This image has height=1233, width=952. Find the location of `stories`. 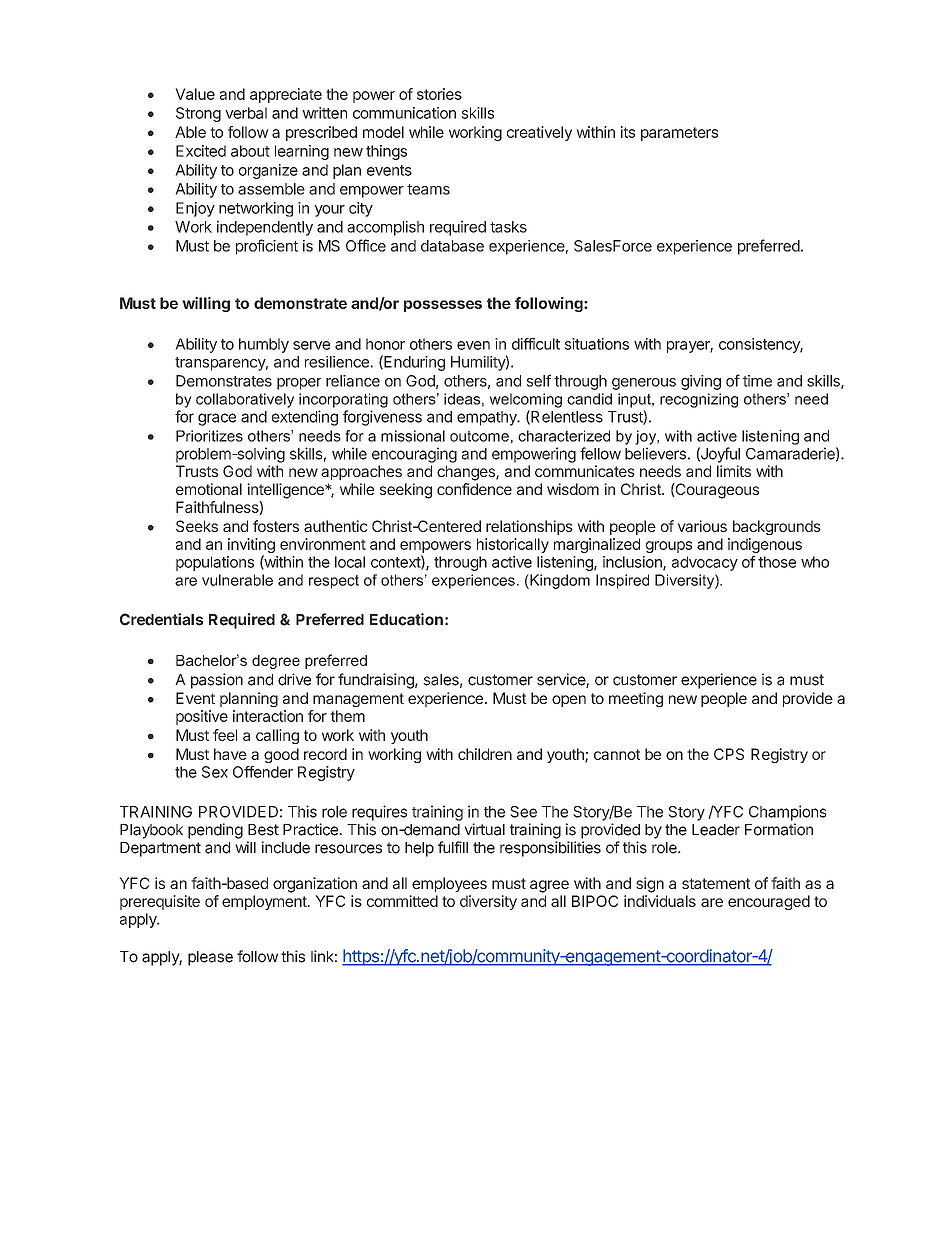

stories is located at coordinates (439, 94).
